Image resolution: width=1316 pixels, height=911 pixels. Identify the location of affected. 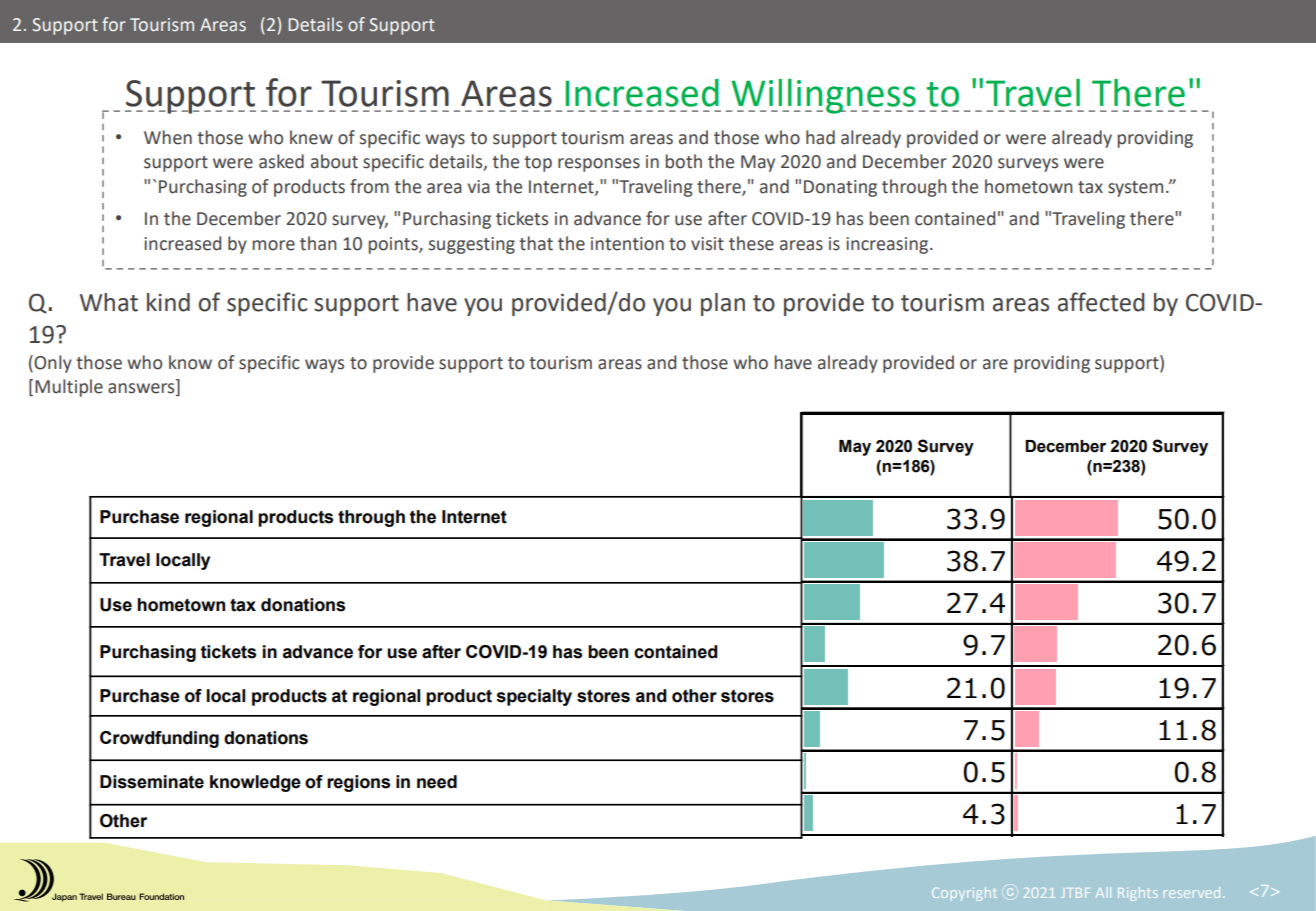
(1101, 302).
